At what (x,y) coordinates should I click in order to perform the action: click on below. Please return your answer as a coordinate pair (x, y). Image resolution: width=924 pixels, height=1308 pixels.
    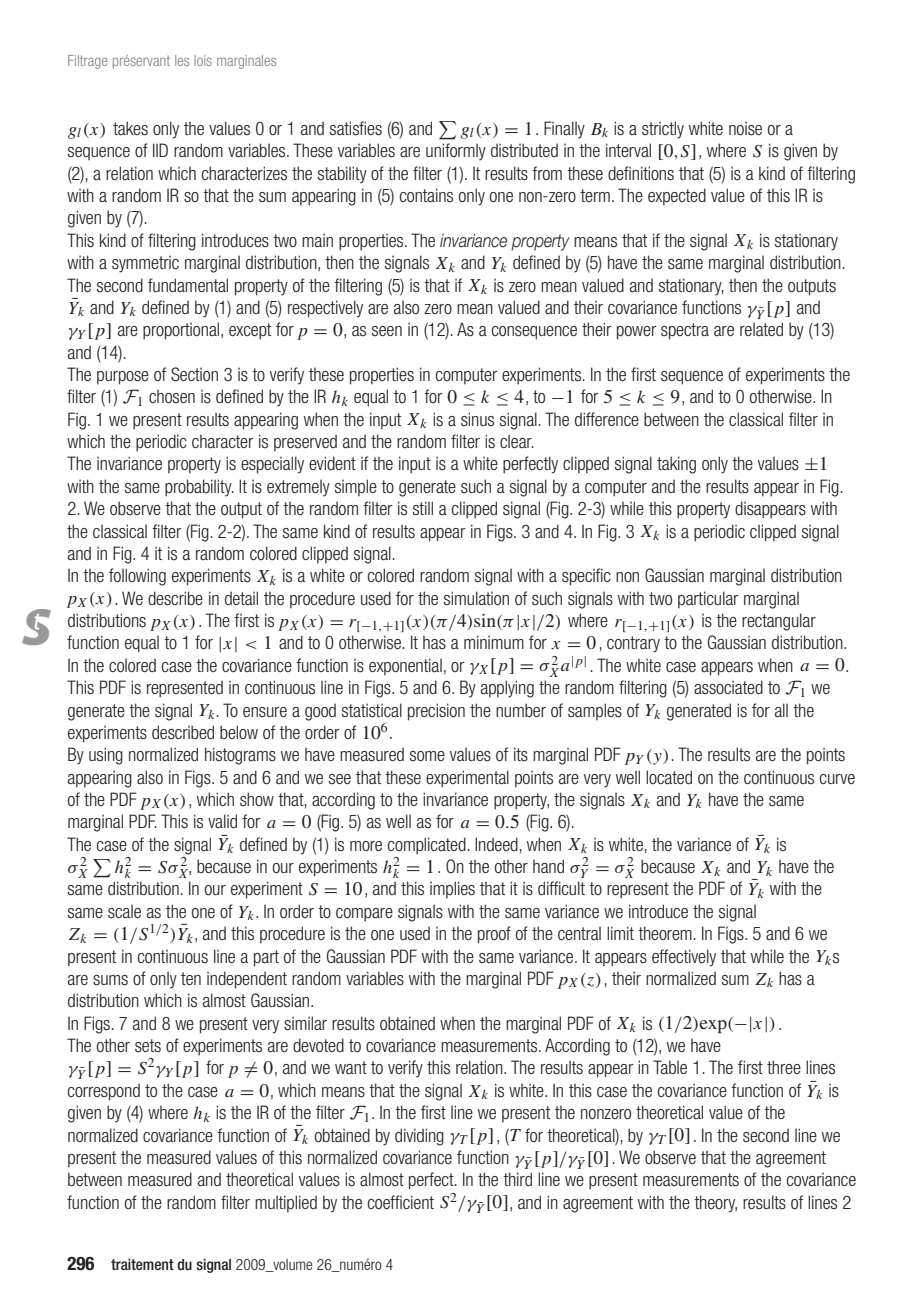
    Looking at the image, I should click on (239, 732).
